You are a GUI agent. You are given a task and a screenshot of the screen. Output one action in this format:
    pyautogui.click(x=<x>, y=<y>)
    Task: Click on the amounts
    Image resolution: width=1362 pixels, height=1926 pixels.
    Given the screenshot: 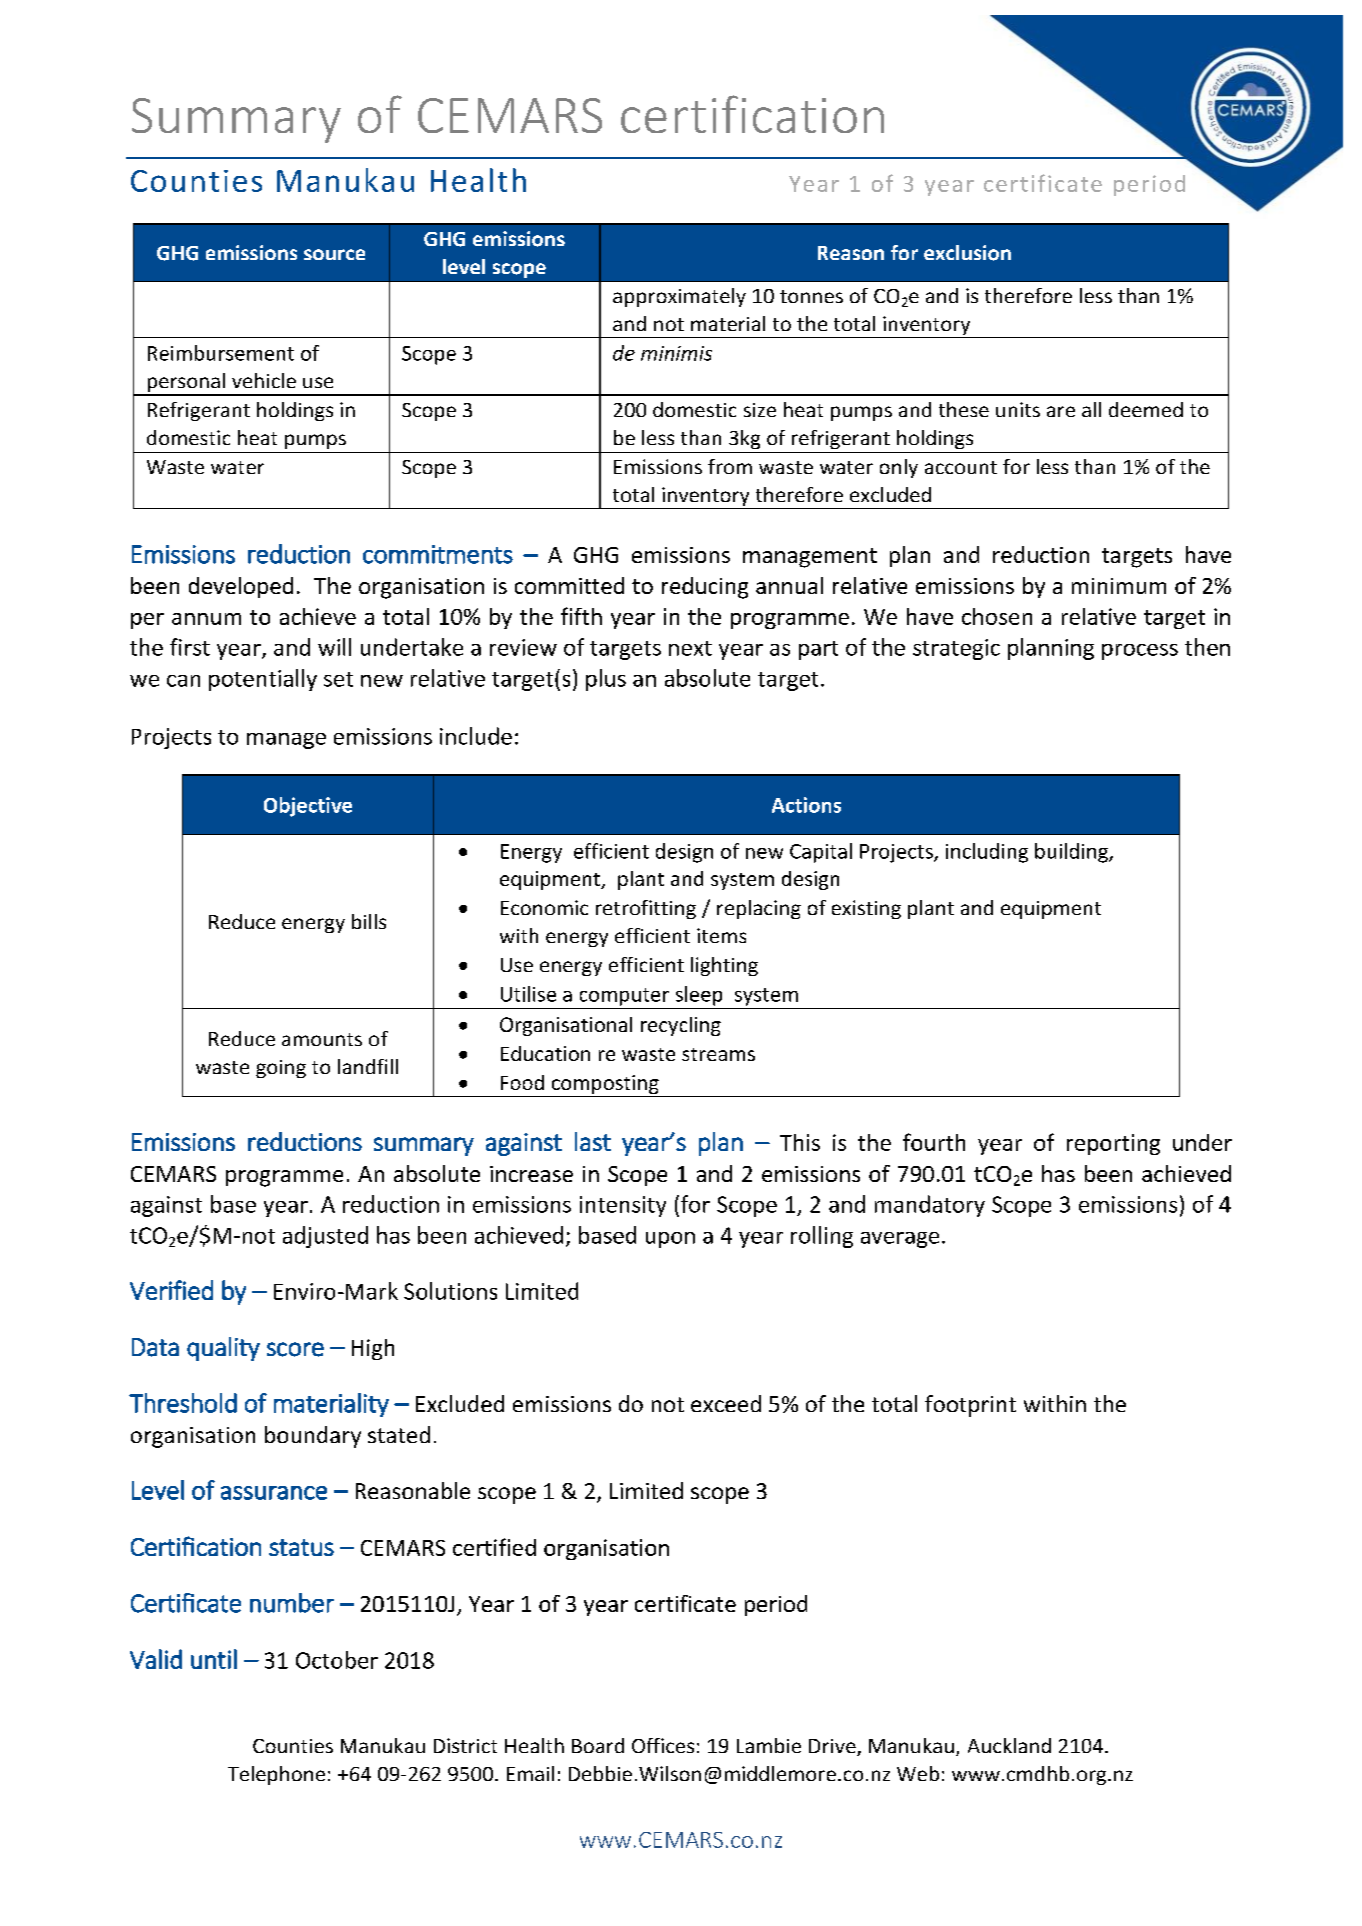 What is the action you would take?
    pyautogui.click(x=322, y=1039)
